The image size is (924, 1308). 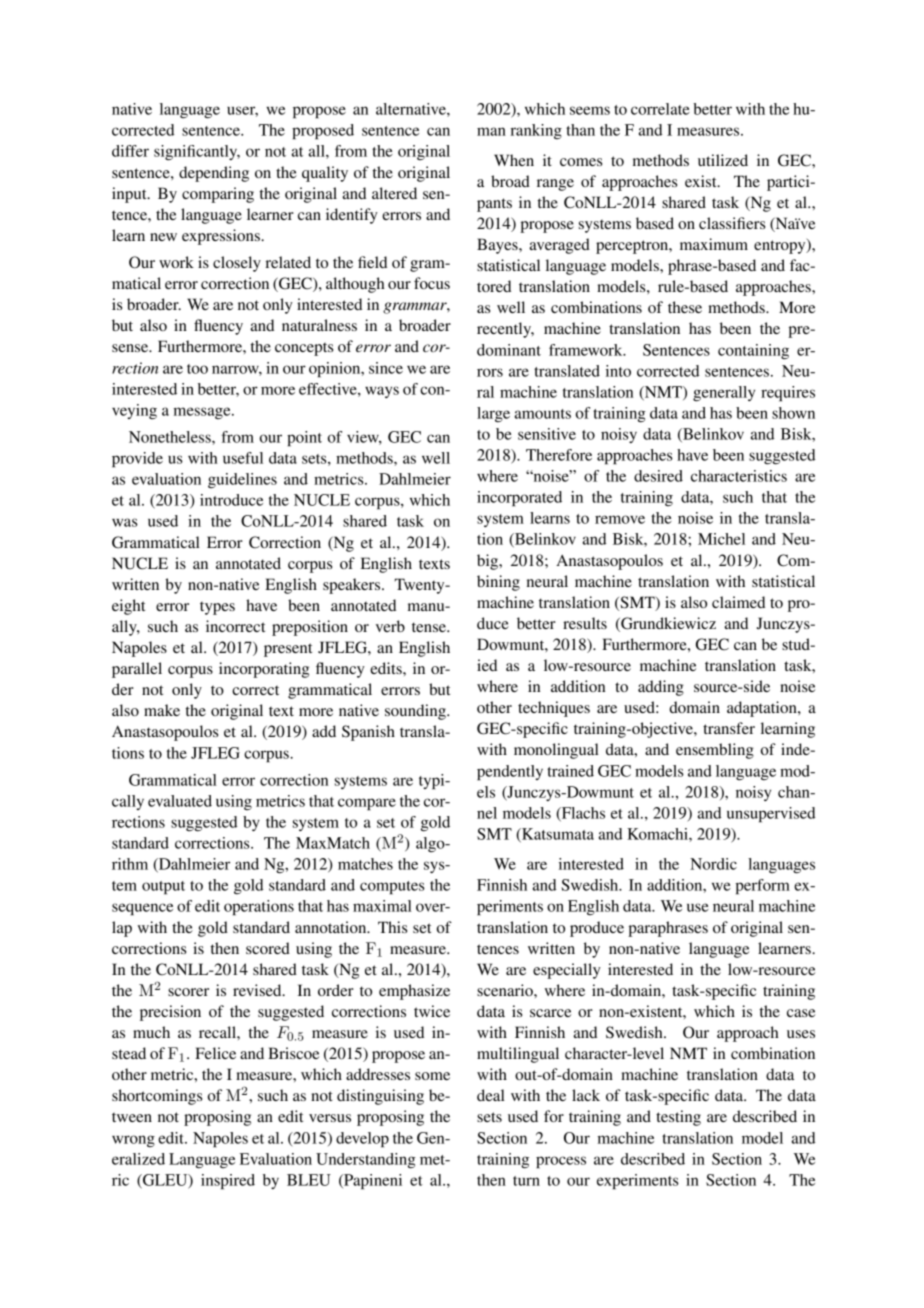 I want to click on compare, so click(x=367, y=804).
